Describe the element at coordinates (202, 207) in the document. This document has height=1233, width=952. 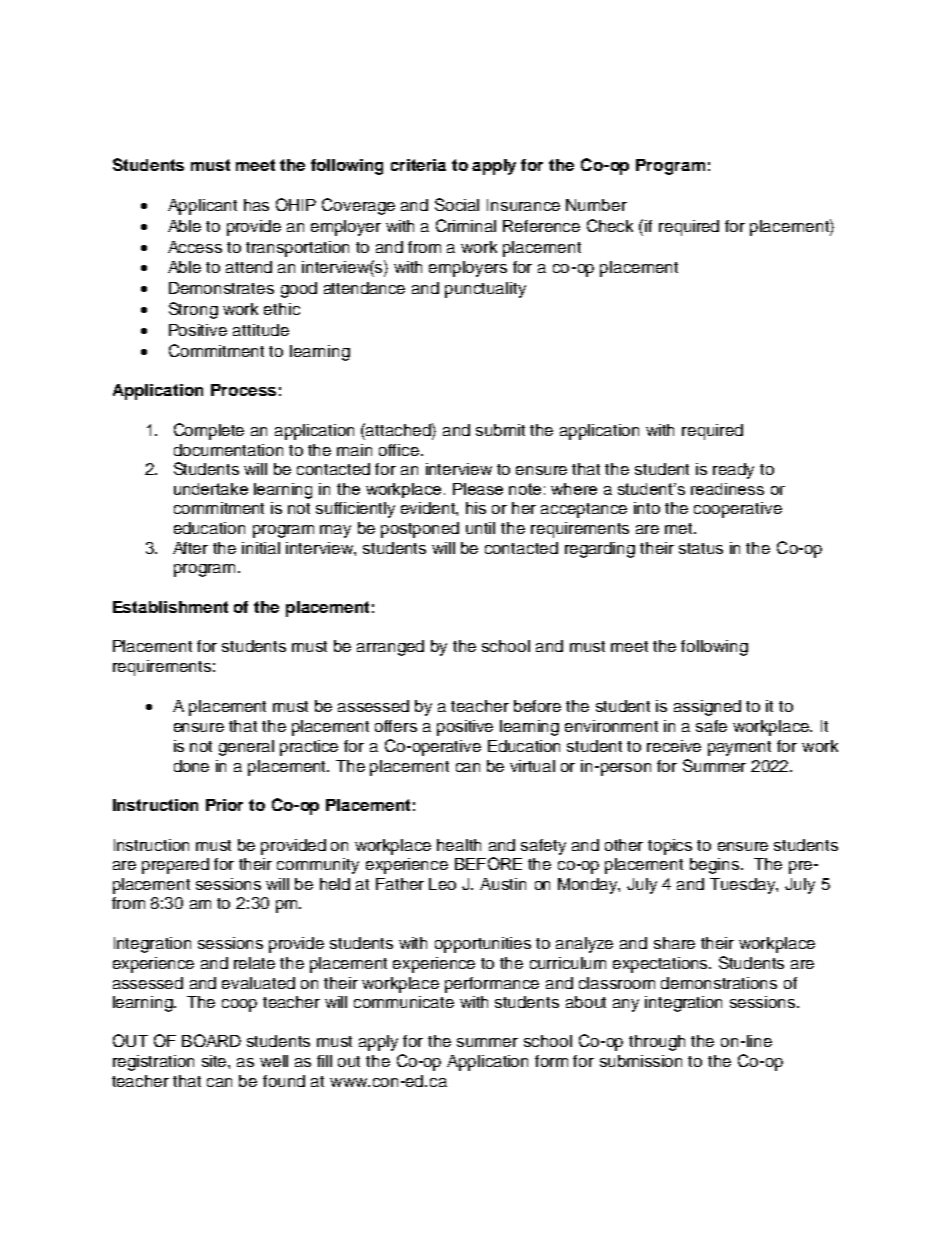
I see `Applicant` at that location.
